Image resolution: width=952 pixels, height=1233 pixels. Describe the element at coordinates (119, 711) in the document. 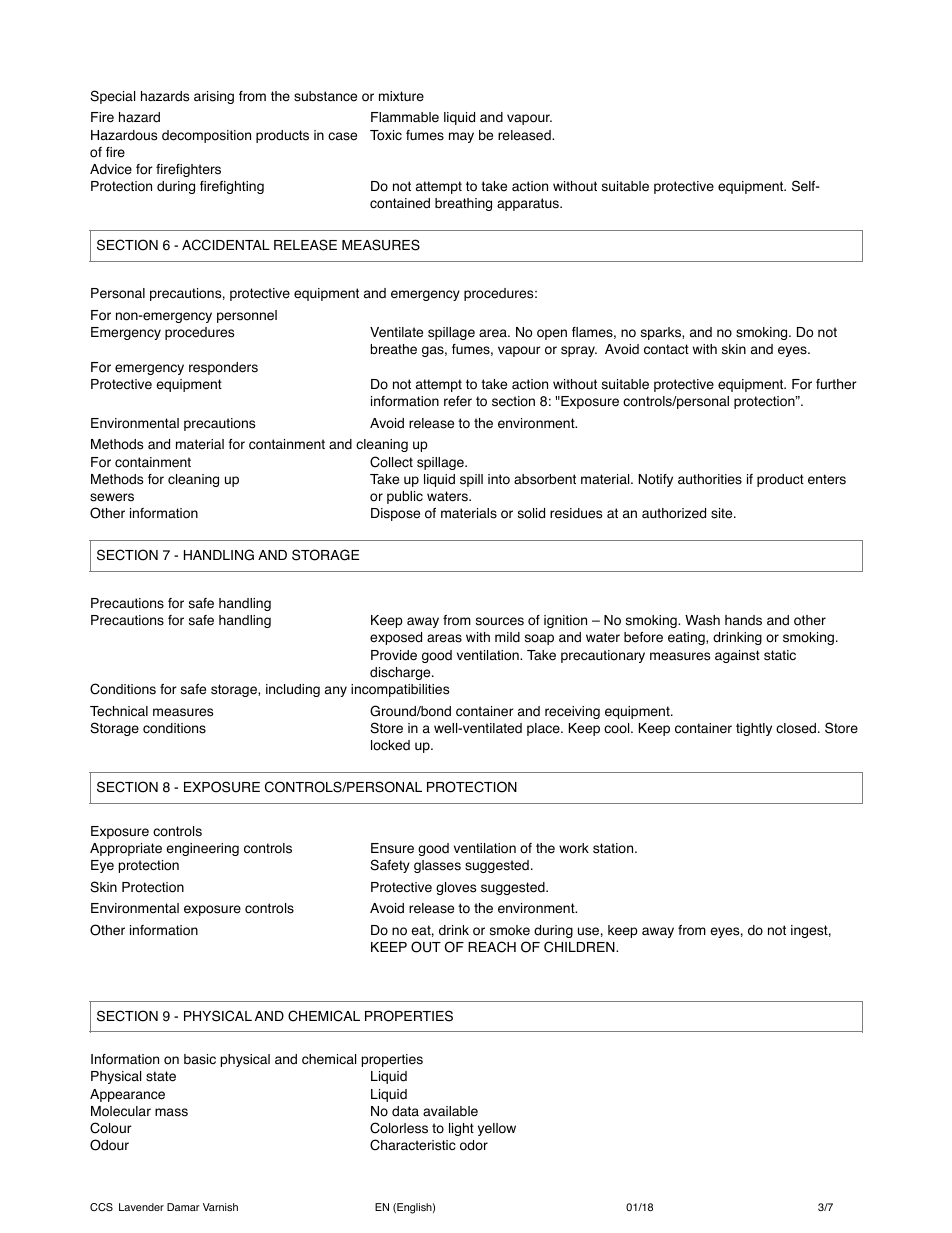

I see `Technical` at that location.
